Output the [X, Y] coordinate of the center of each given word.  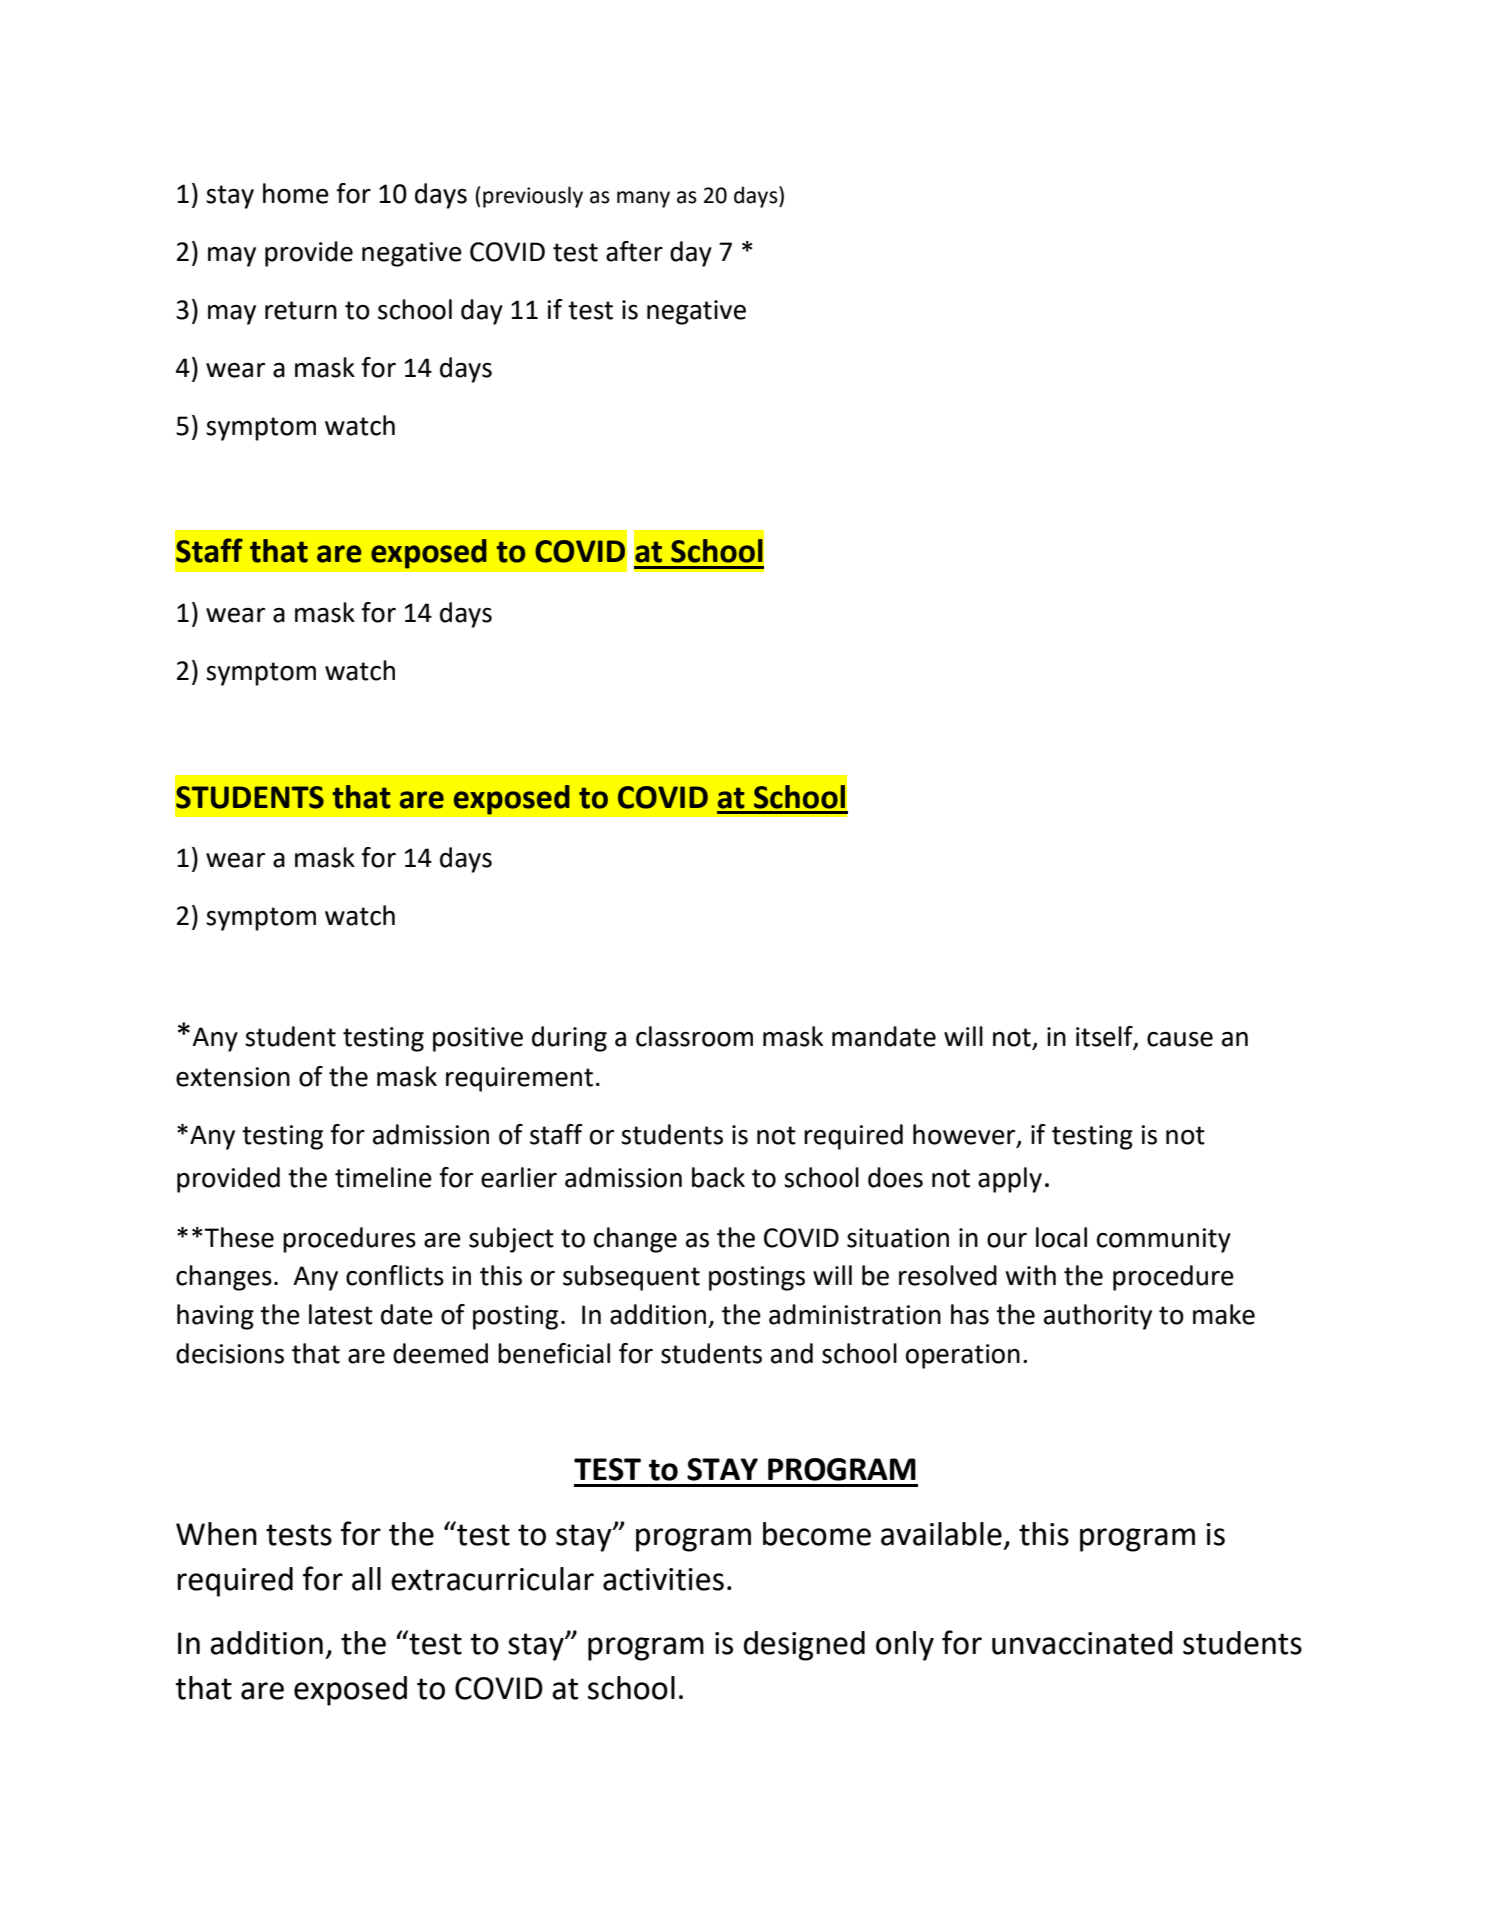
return [301, 310]
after [634, 251]
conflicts [395, 1275]
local [1061, 1237]
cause [1180, 1039]
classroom [694, 1036]
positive [478, 1039]
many [643, 199]
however [965, 1135]
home [296, 193]
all [366, 1579]
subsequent [631, 1278]
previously [533, 197]
